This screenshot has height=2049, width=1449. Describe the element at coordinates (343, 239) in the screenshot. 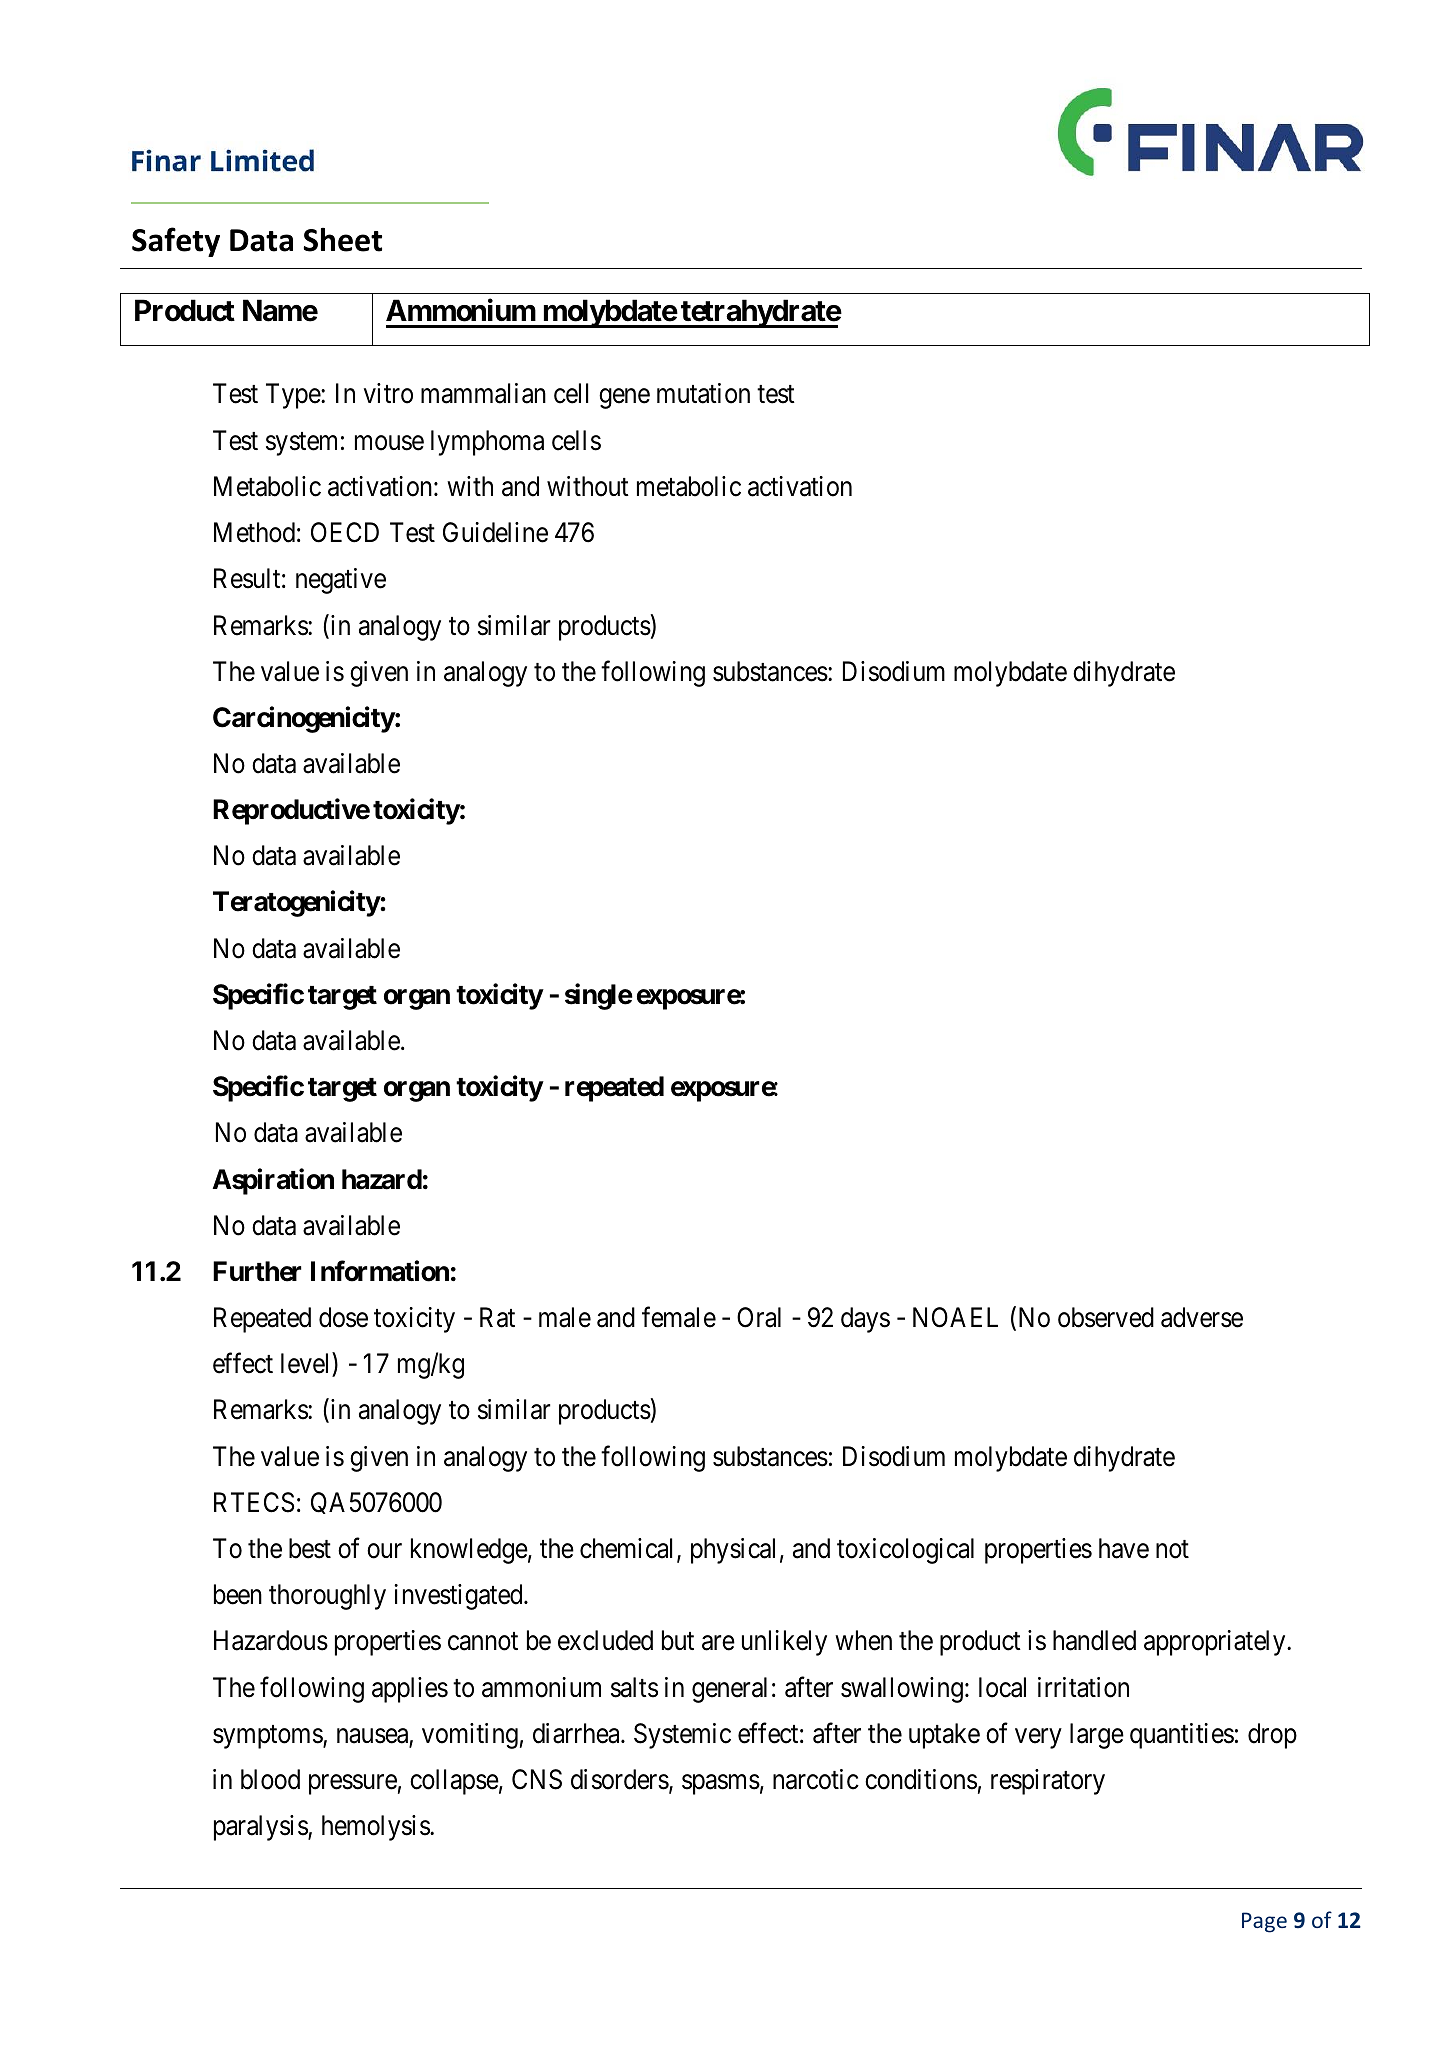

I see `Sheet` at that location.
